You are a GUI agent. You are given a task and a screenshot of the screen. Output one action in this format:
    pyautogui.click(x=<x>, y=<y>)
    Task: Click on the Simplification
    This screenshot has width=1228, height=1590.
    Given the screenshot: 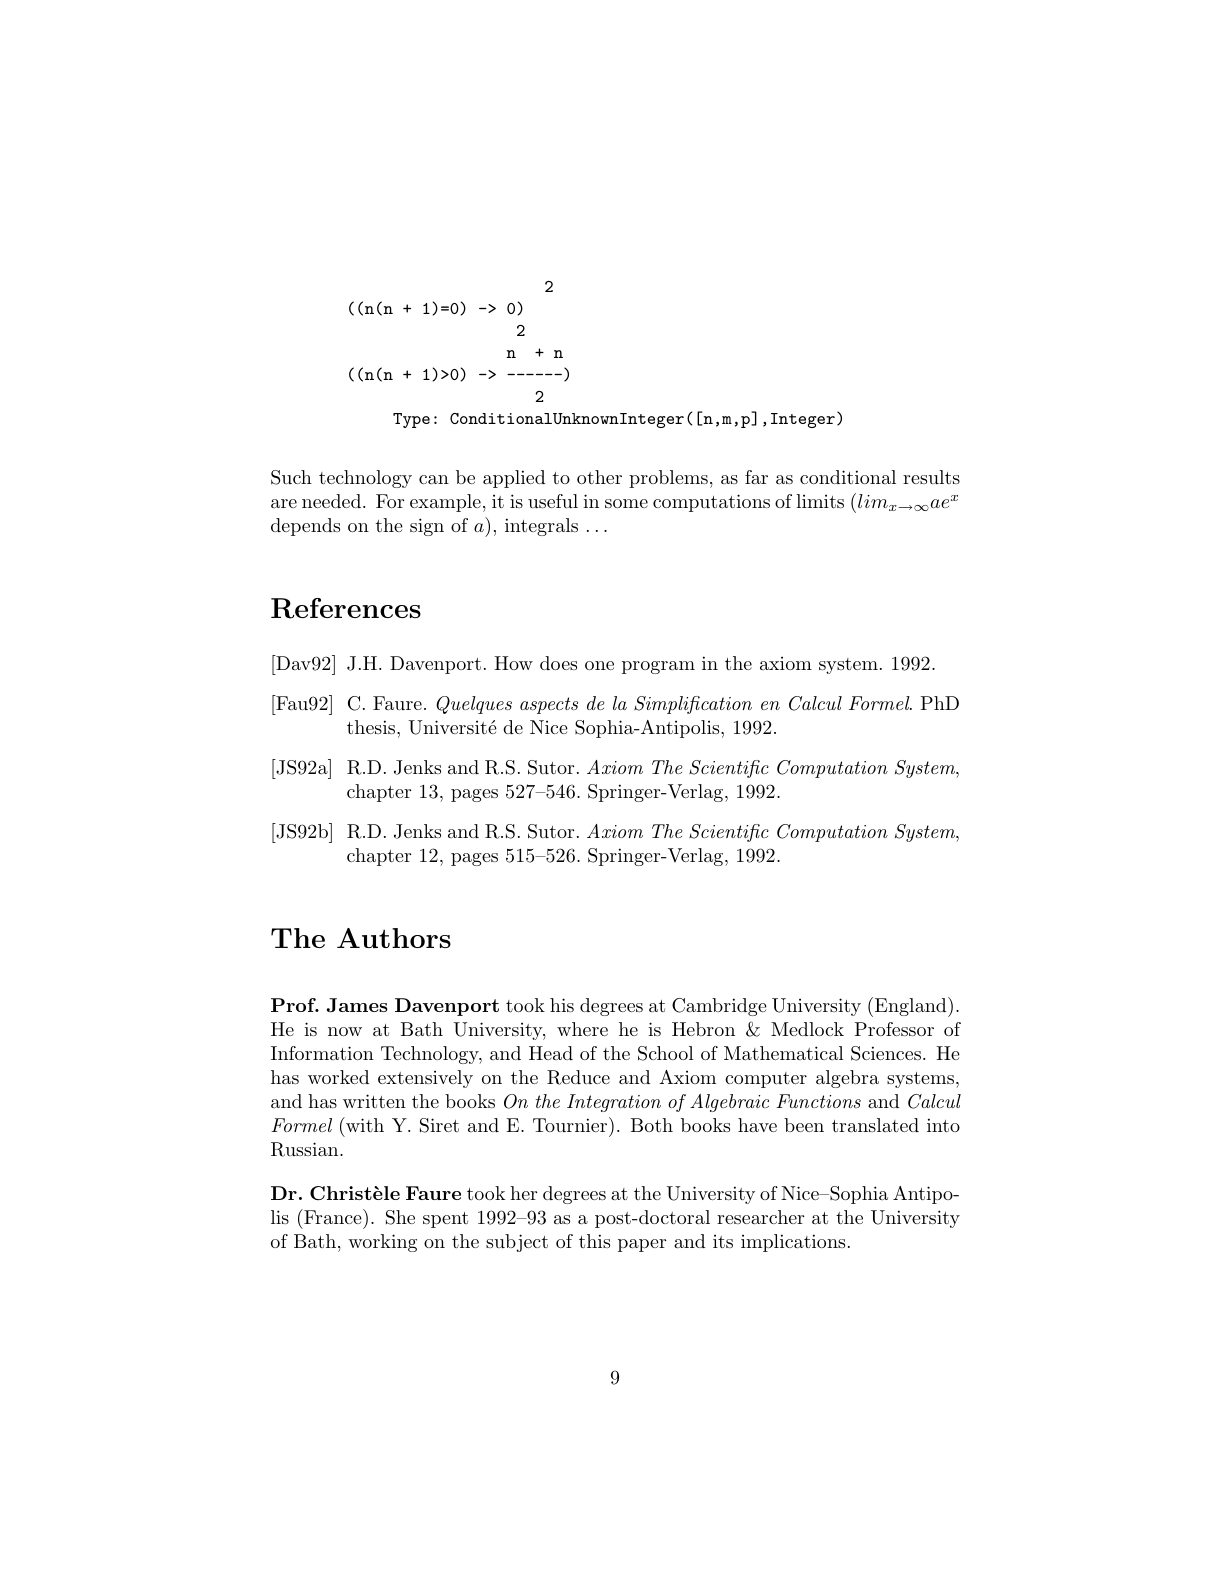 What is the action you would take?
    pyautogui.click(x=693, y=705)
